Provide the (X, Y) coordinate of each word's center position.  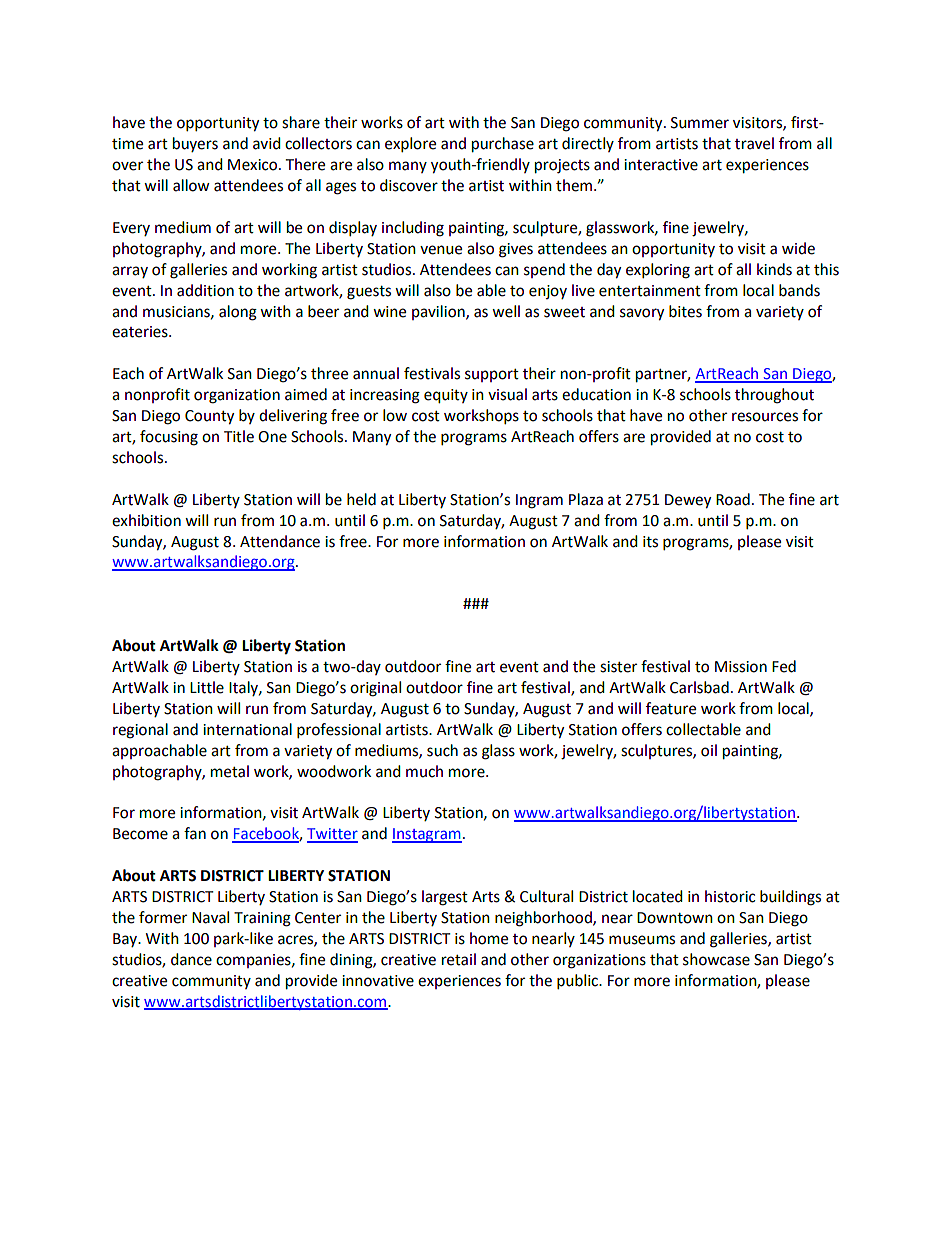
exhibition (146, 520)
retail (459, 959)
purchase (503, 145)
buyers (195, 144)
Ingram (539, 501)
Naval (210, 917)
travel (754, 143)
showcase (716, 959)
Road (733, 499)
